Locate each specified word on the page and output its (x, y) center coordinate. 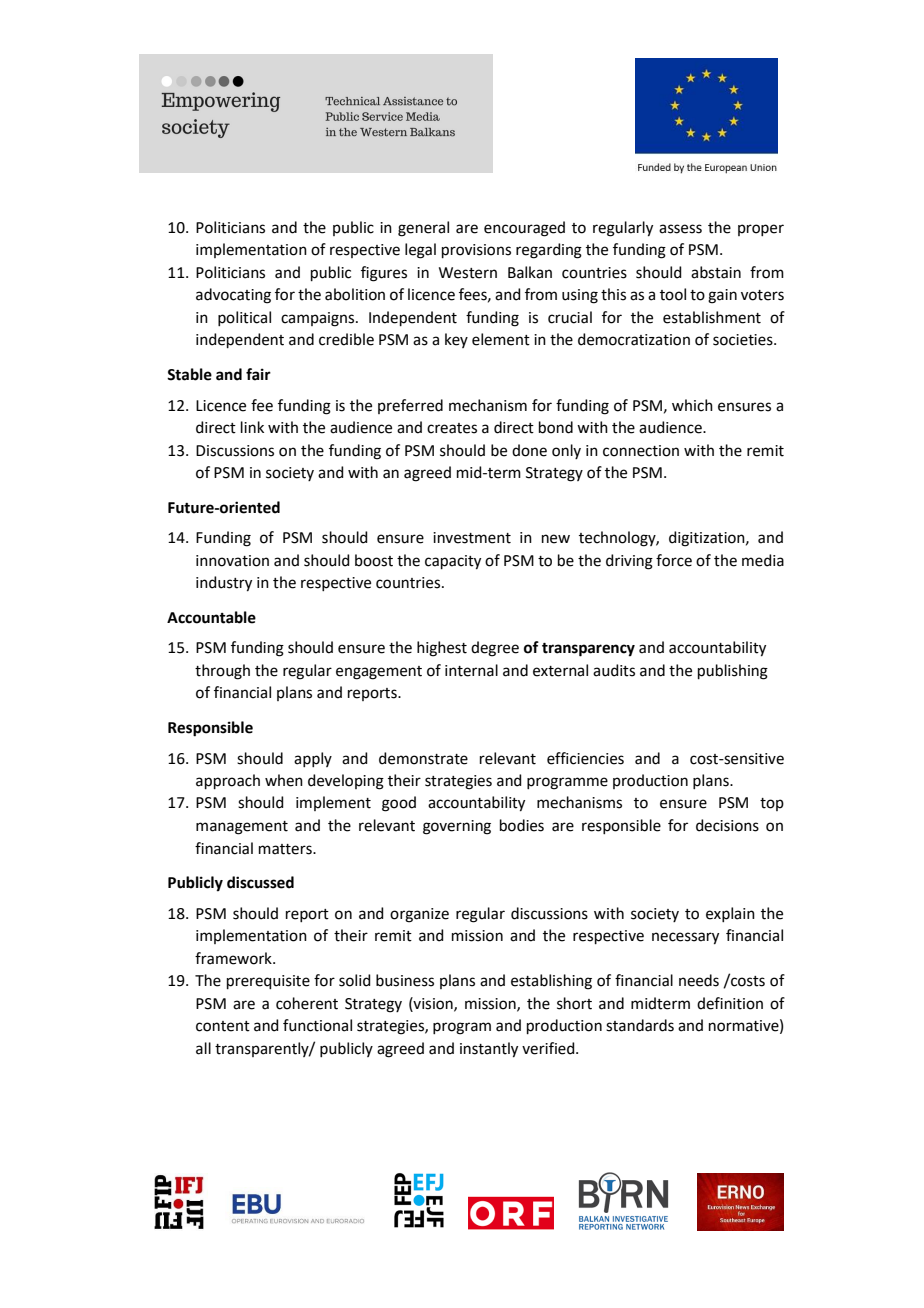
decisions (727, 825)
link (252, 427)
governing (457, 827)
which (692, 405)
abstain (716, 272)
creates (452, 428)
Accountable (211, 617)
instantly (489, 1050)
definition (730, 1003)
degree (495, 649)
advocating (233, 296)
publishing (733, 672)
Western (468, 273)
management (242, 828)
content (223, 1026)
